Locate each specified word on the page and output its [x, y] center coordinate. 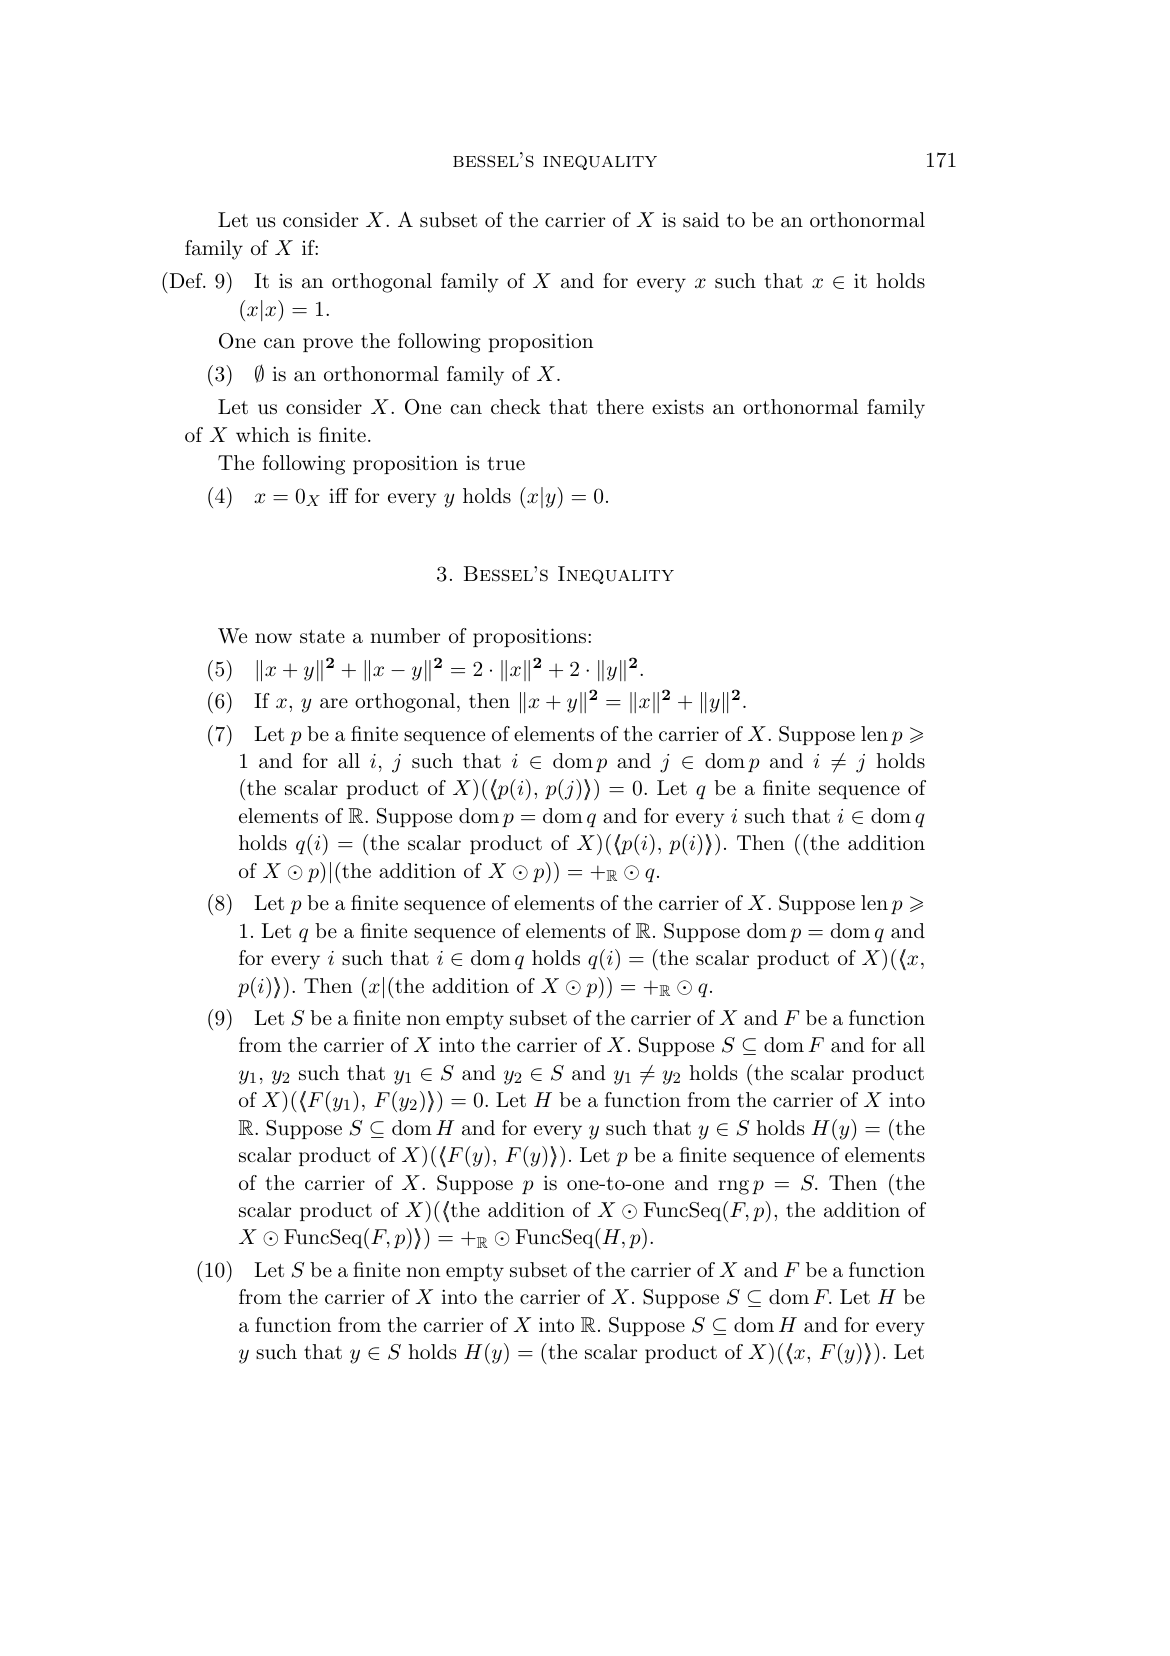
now [273, 638]
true [506, 463]
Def [186, 280]
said [701, 220]
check [516, 406]
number [405, 636]
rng [733, 1187]
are [334, 703]
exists [678, 406]
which [263, 434]
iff [338, 495]
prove [328, 345]
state [322, 637]
